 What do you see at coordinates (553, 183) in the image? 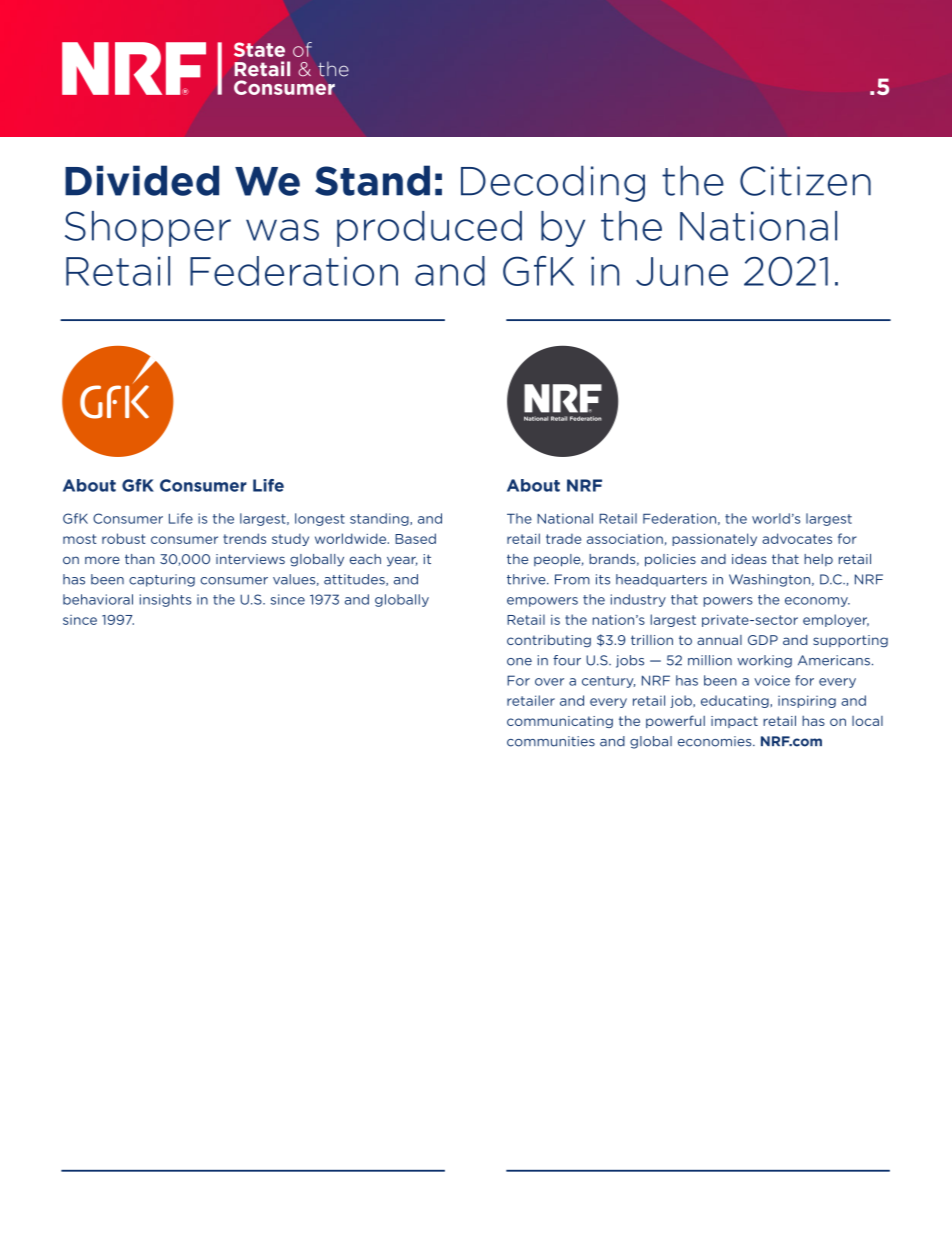
I see `Decoding` at bounding box center [553, 183].
